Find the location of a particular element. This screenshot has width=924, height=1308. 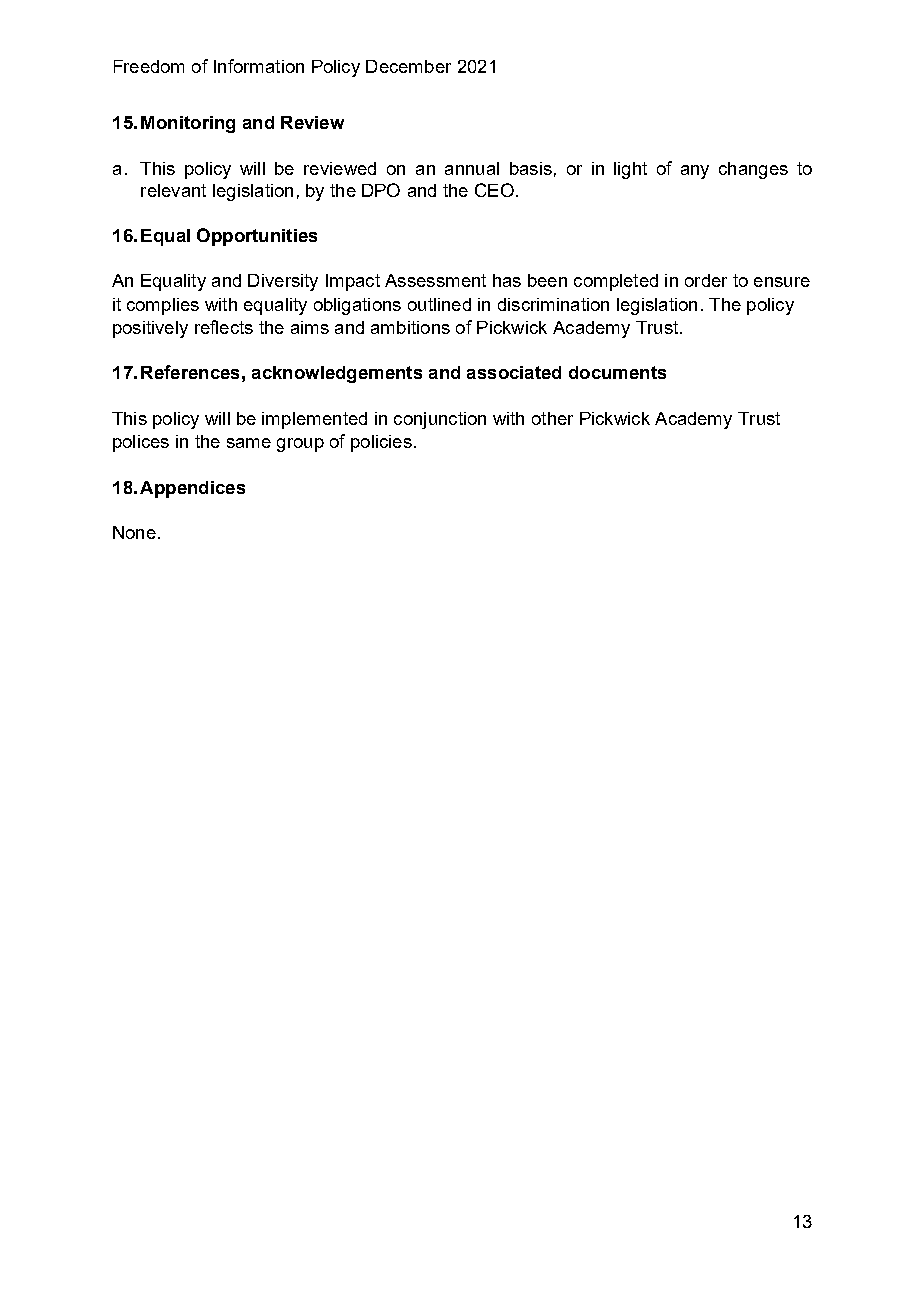

any is located at coordinates (695, 172).
